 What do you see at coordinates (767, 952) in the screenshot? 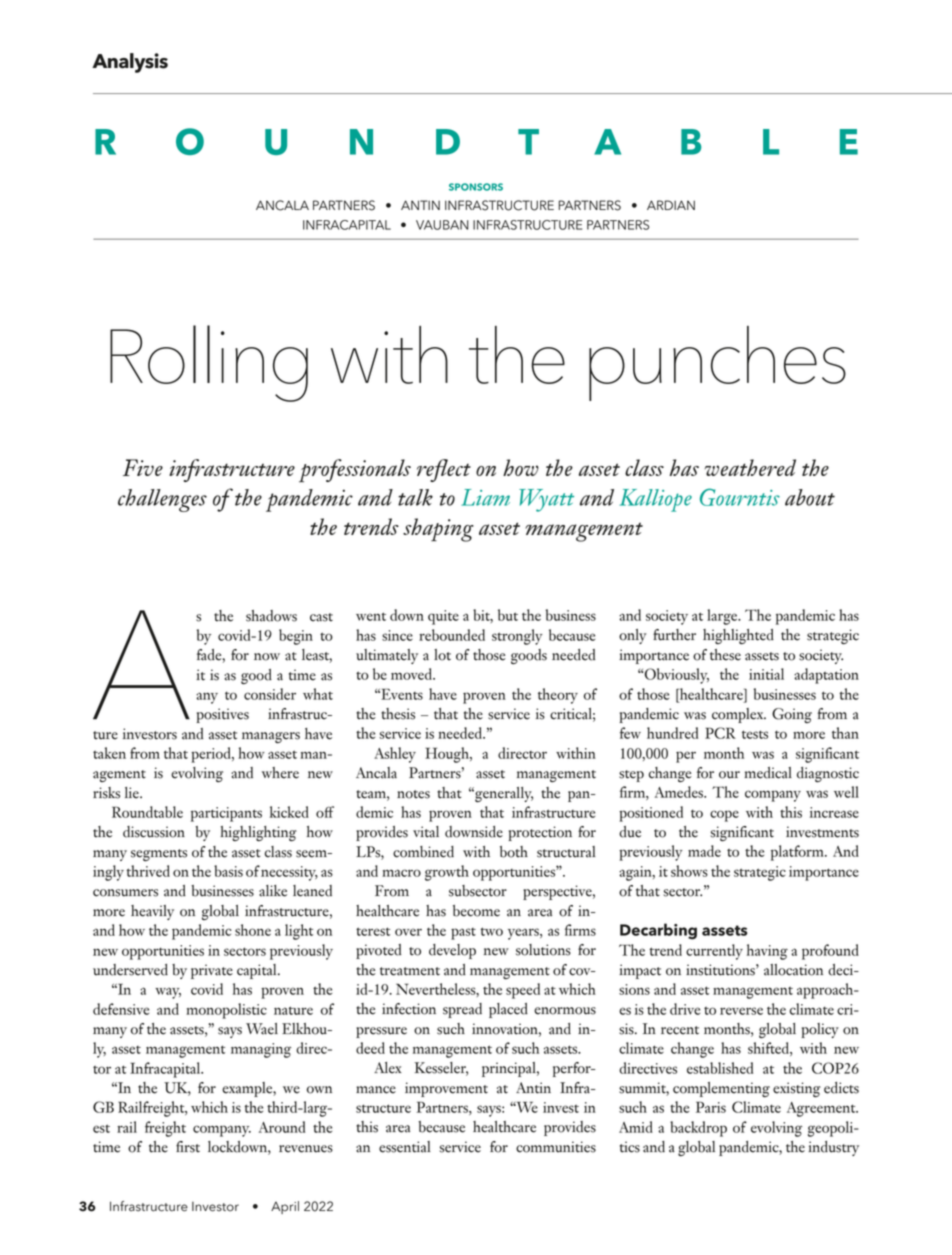
I see `having` at bounding box center [767, 952].
